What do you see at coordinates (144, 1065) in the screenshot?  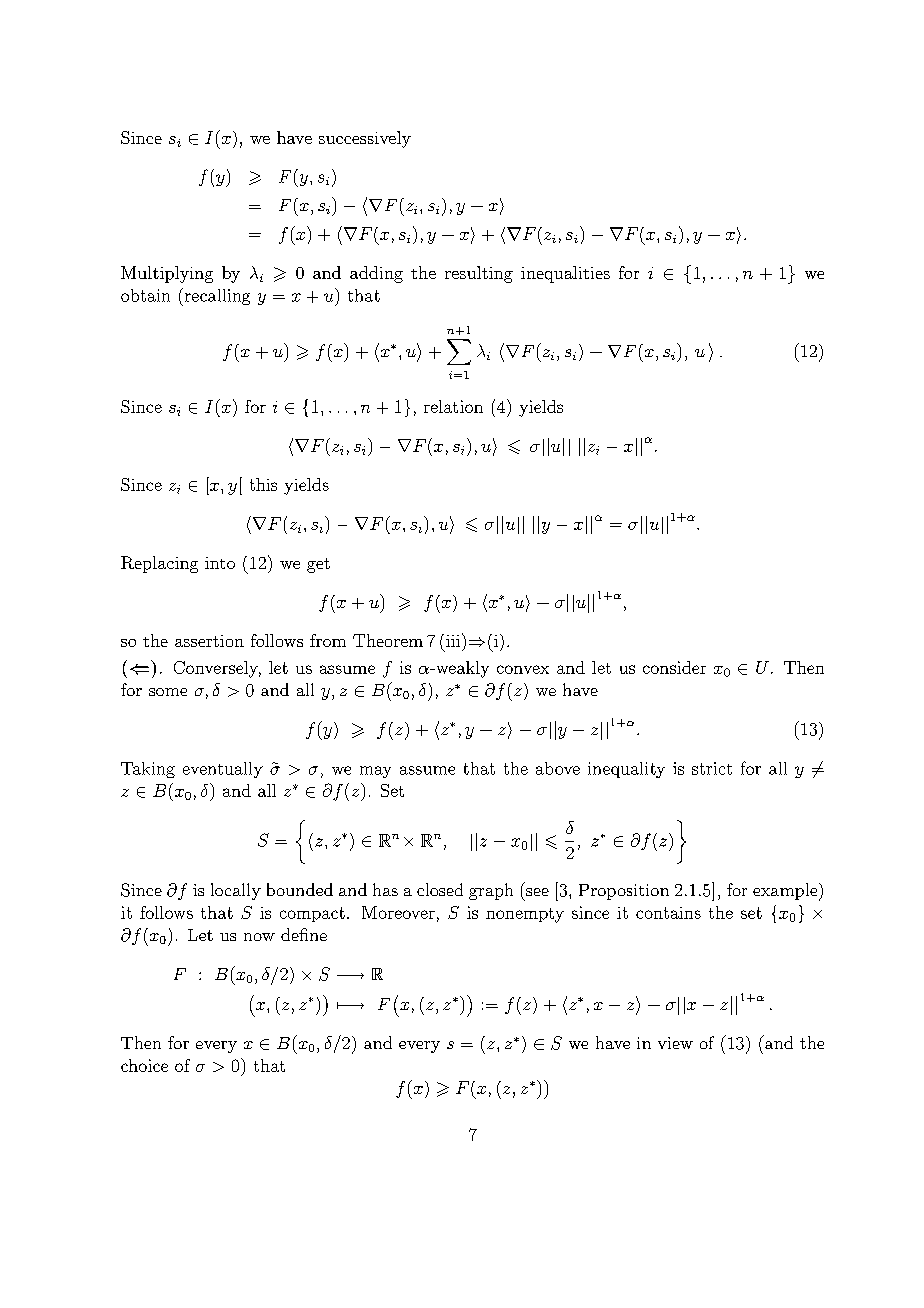 I see `choice` at bounding box center [144, 1065].
